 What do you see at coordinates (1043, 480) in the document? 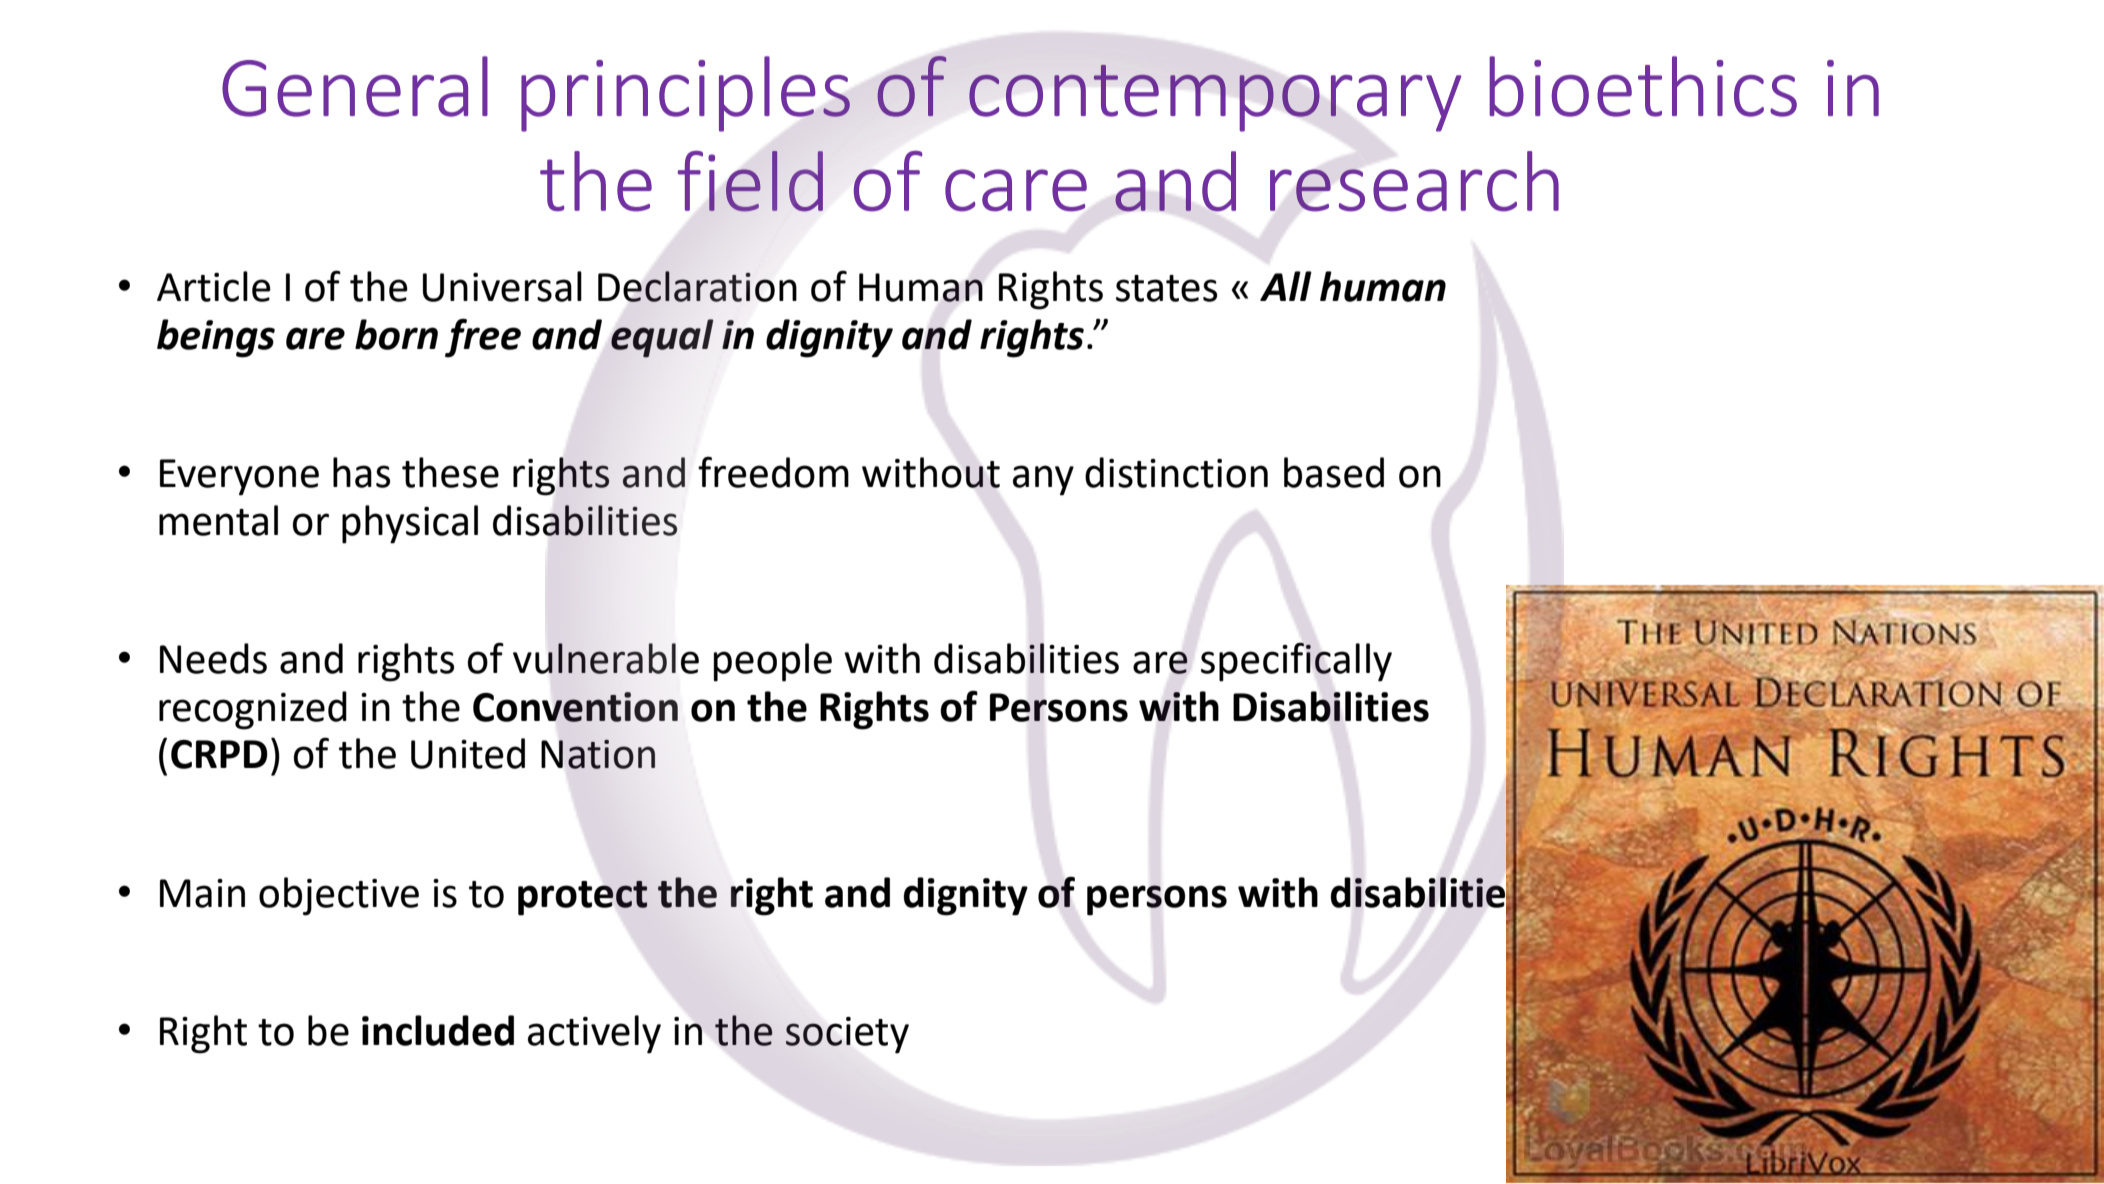
I see `any` at bounding box center [1043, 480].
